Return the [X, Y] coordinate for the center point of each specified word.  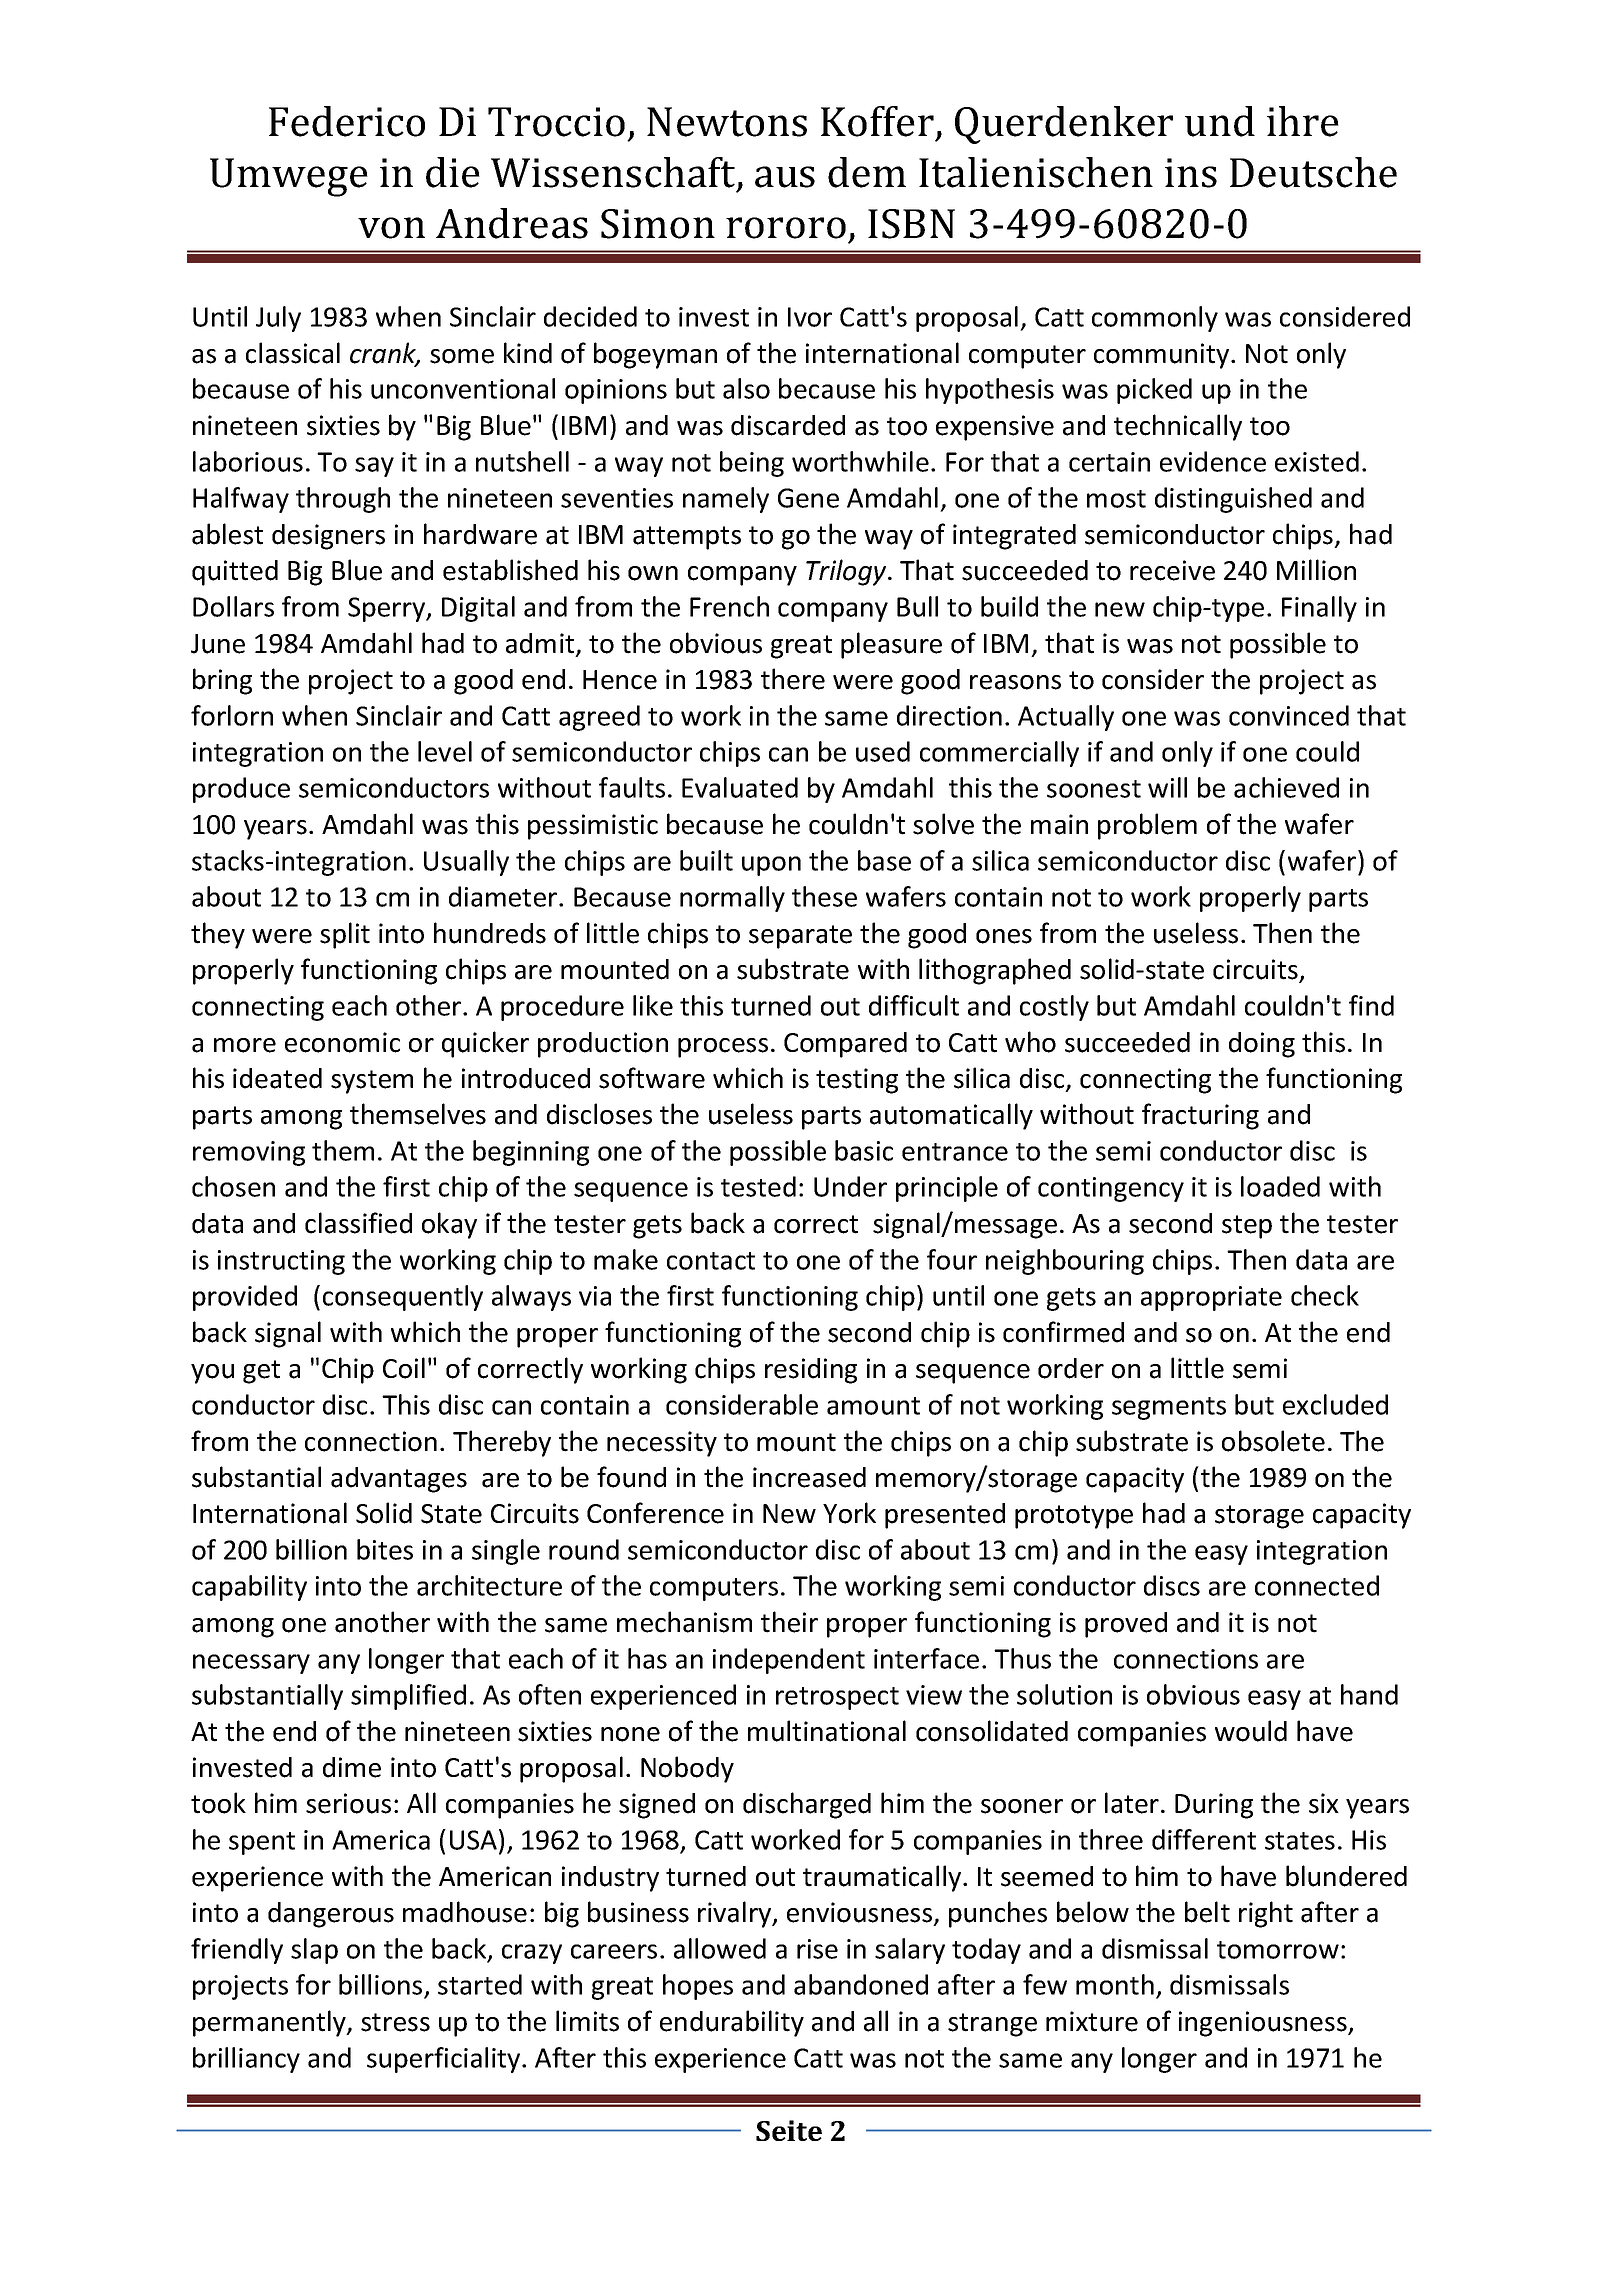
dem [867, 172]
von [391, 228]
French [729, 606]
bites [385, 1549]
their [789, 1622]
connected [1317, 1585]
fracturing [1200, 1116]
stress [395, 2022]
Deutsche [1313, 172]
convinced [1289, 715]
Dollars [233, 606]
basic [864, 1150]
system [372, 1082]
